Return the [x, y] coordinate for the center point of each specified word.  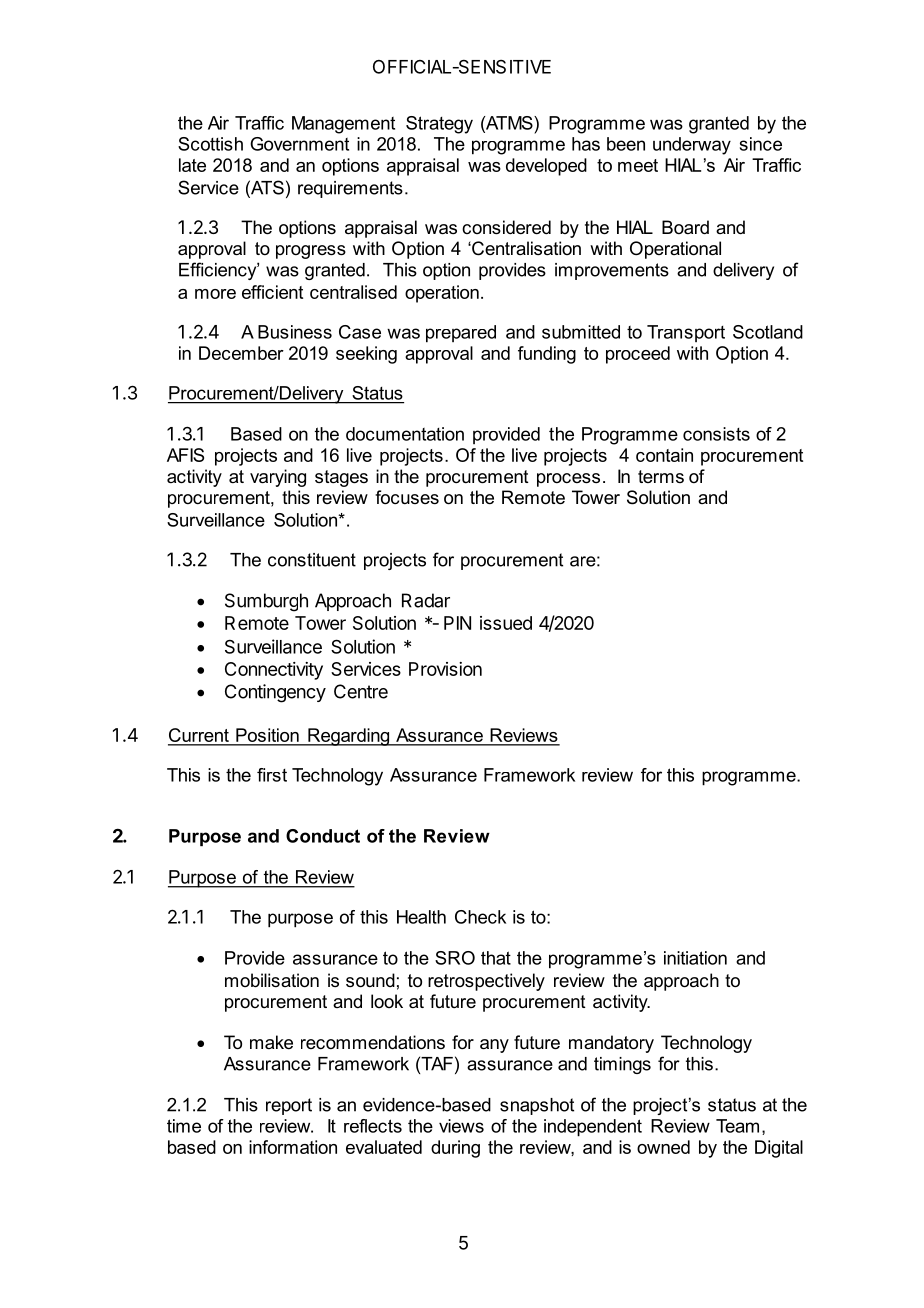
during [455, 1149]
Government [299, 144]
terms [661, 476]
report [289, 1106]
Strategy [439, 125]
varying [278, 478]
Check [480, 917]
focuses [407, 497]
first [272, 775]
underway [692, 146]
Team [737, 1126]
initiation [695, 958]
